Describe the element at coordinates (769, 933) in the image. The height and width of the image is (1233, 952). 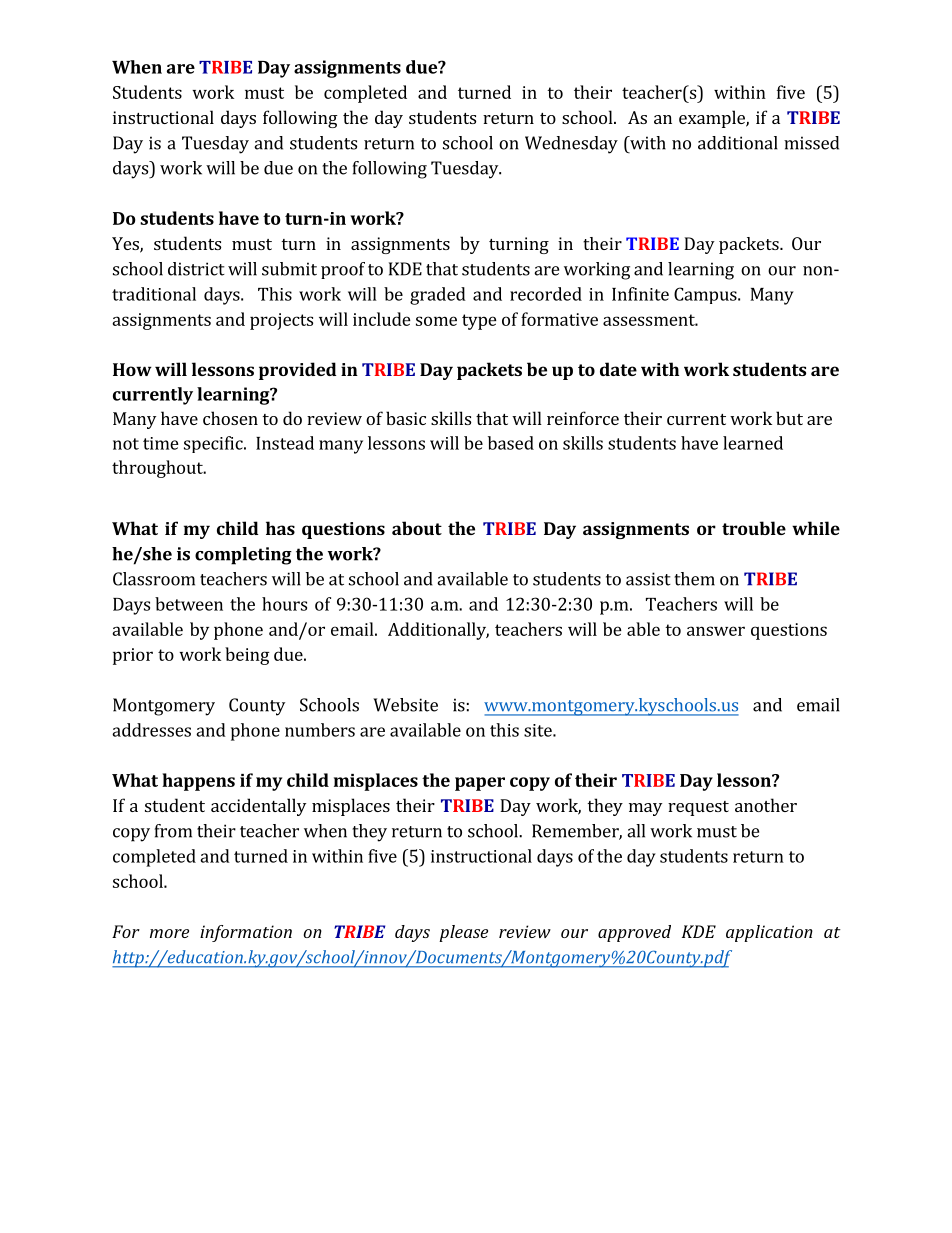
I see `application` at that location.
